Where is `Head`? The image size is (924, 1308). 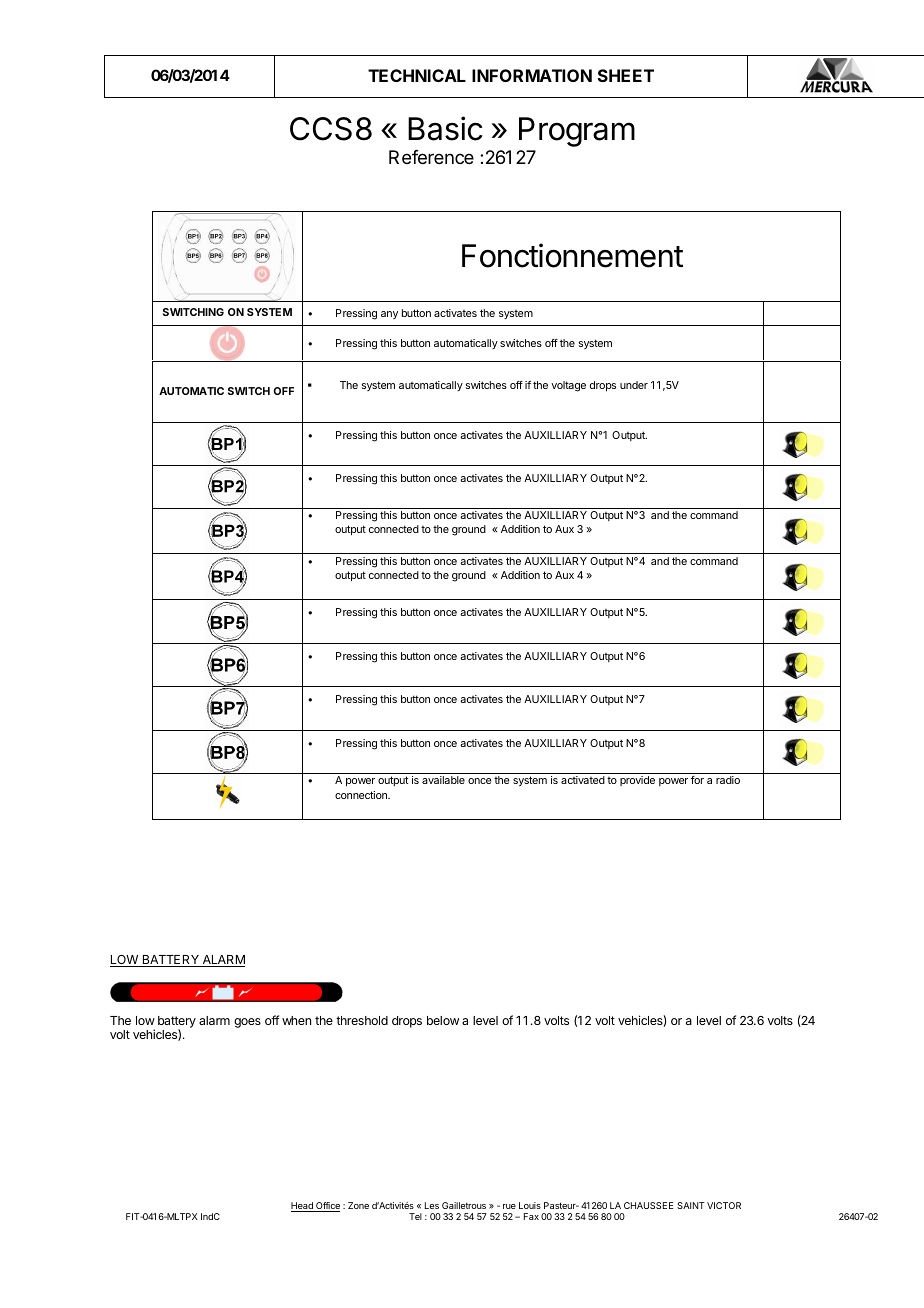
Head is located at coordinates (303, 1207).
